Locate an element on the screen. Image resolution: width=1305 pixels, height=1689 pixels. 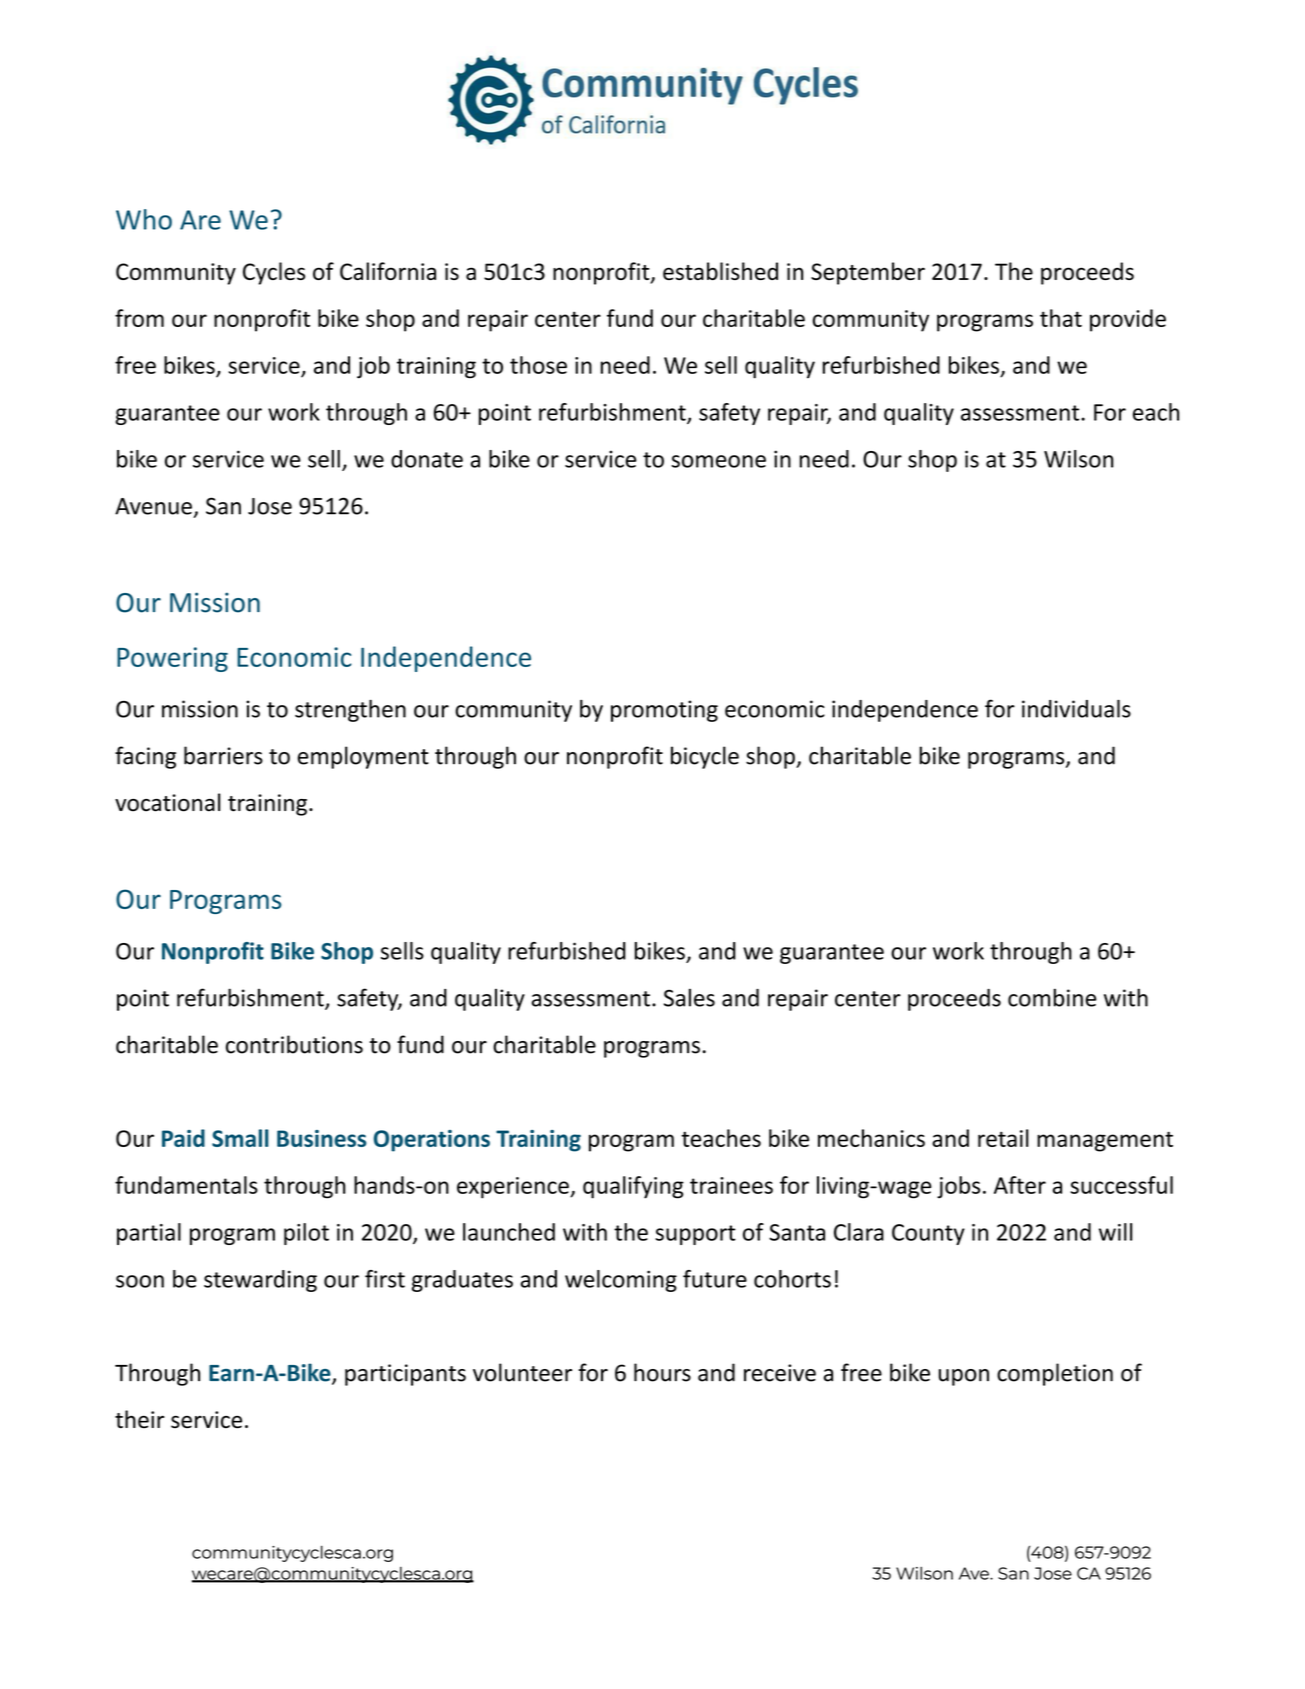
Who is located at coordinates (144, 219).
